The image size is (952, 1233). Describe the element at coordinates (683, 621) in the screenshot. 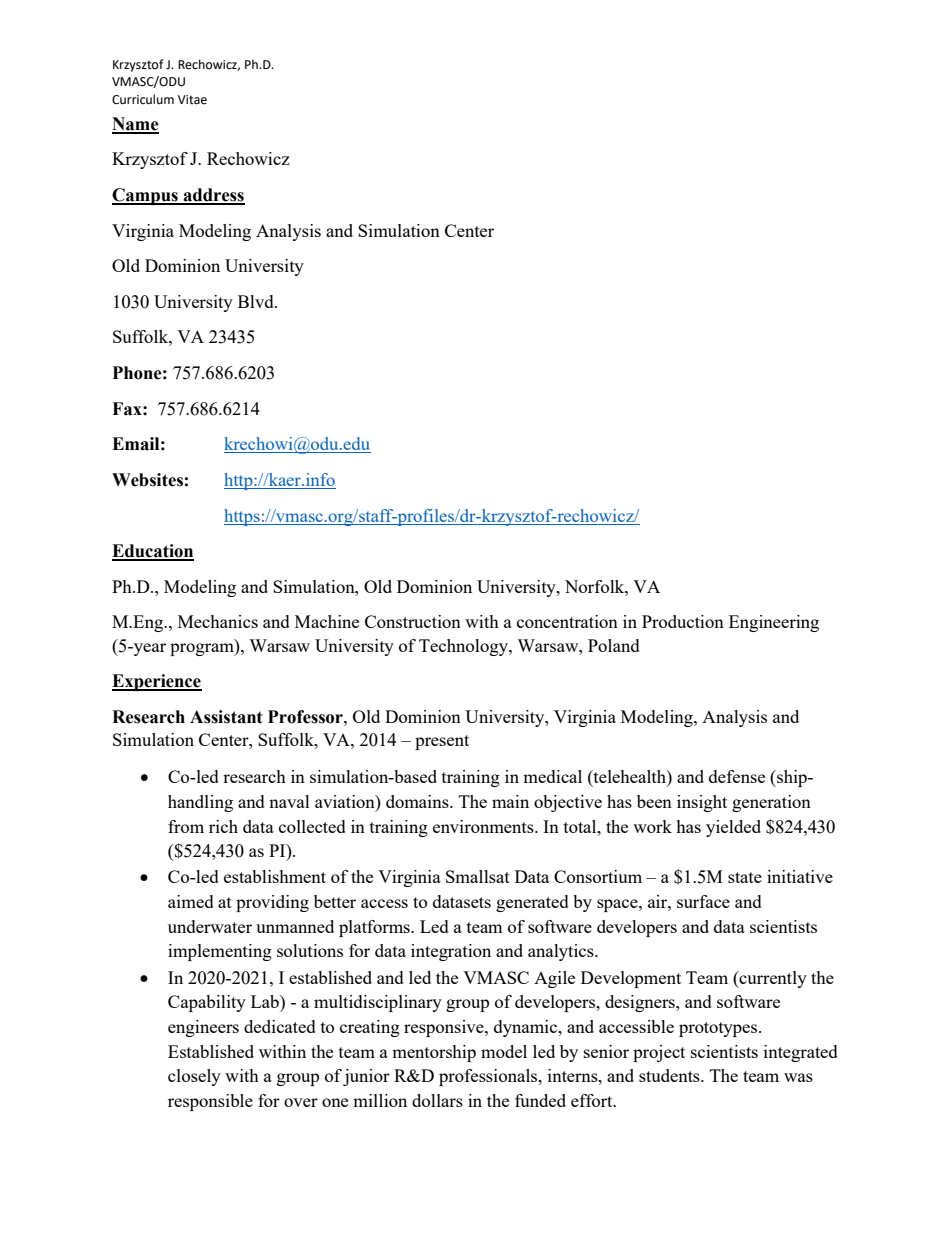

I see `Production` at that location.
